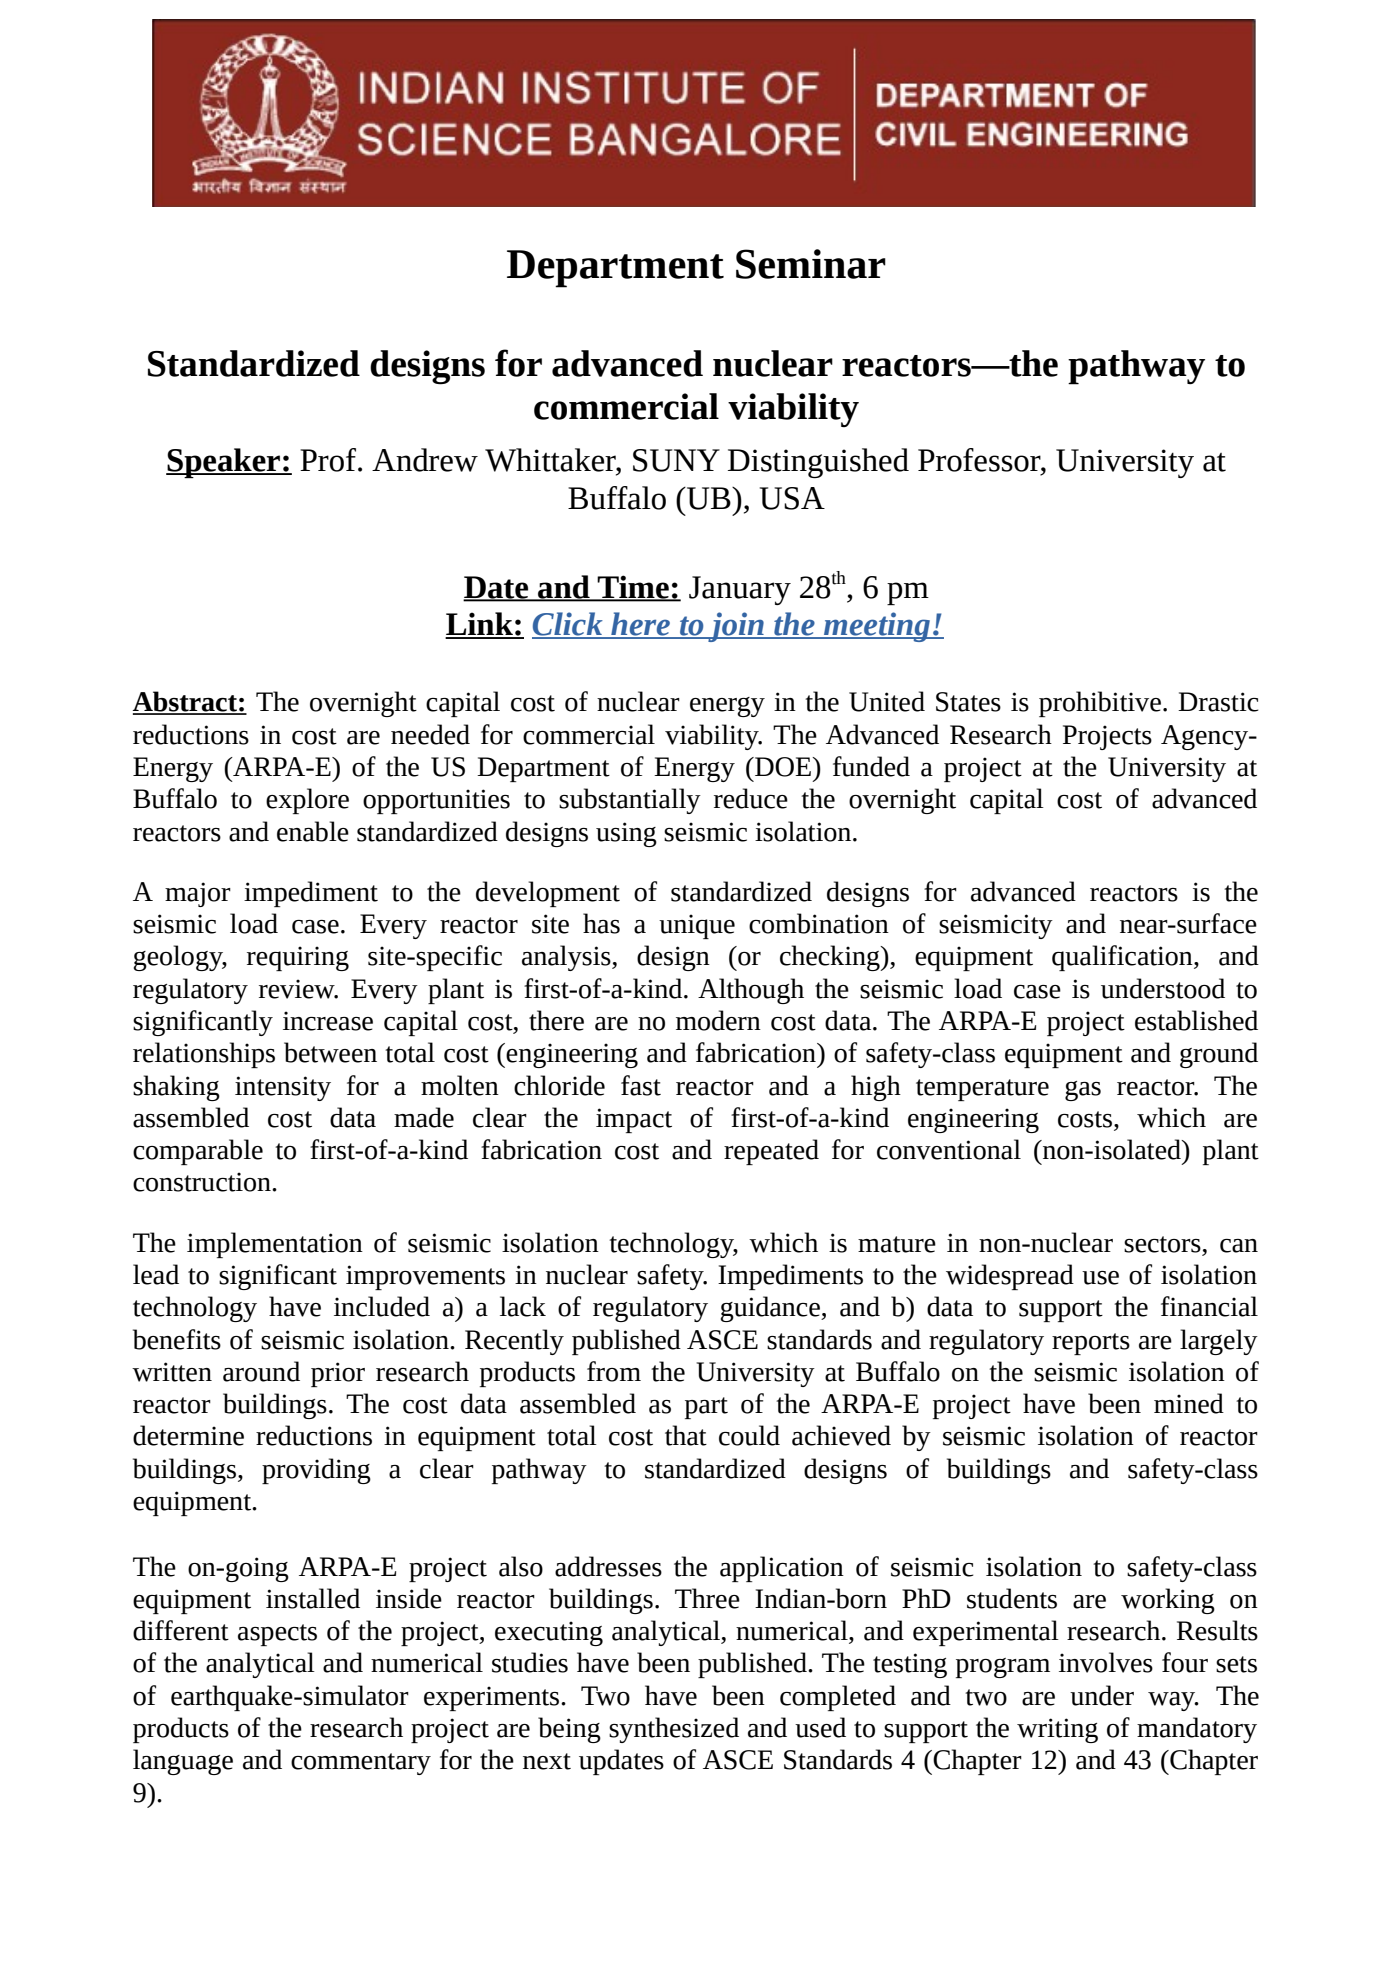 Image resolution: width=1392 pixels, height=1969 pixels. What do you see at coordinates (771, 1309) in the screenshot?
I see `guidance` at bounding box center [771, 1309].
